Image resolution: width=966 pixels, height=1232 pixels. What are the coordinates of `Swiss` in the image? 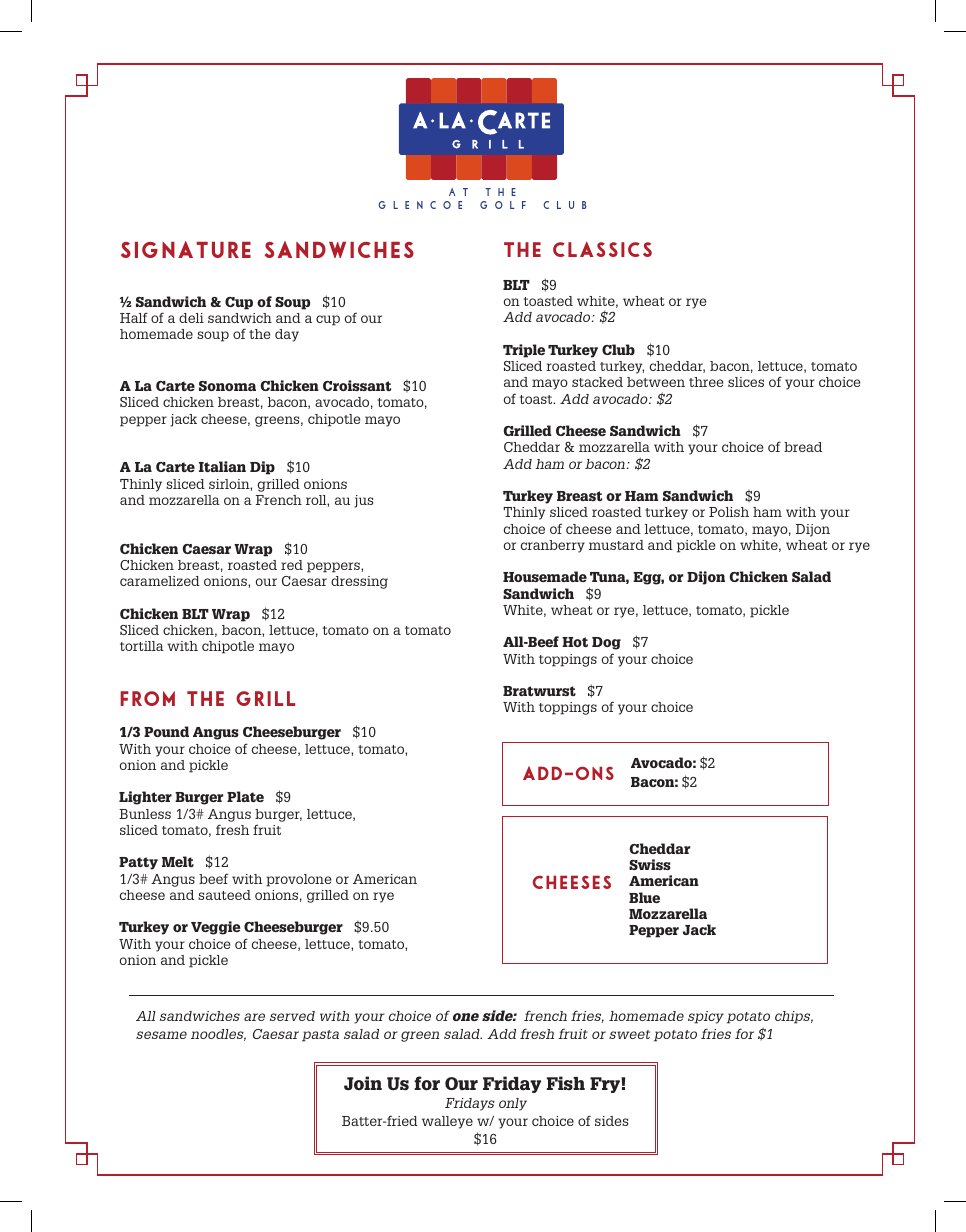 It's located at (650, 864).
